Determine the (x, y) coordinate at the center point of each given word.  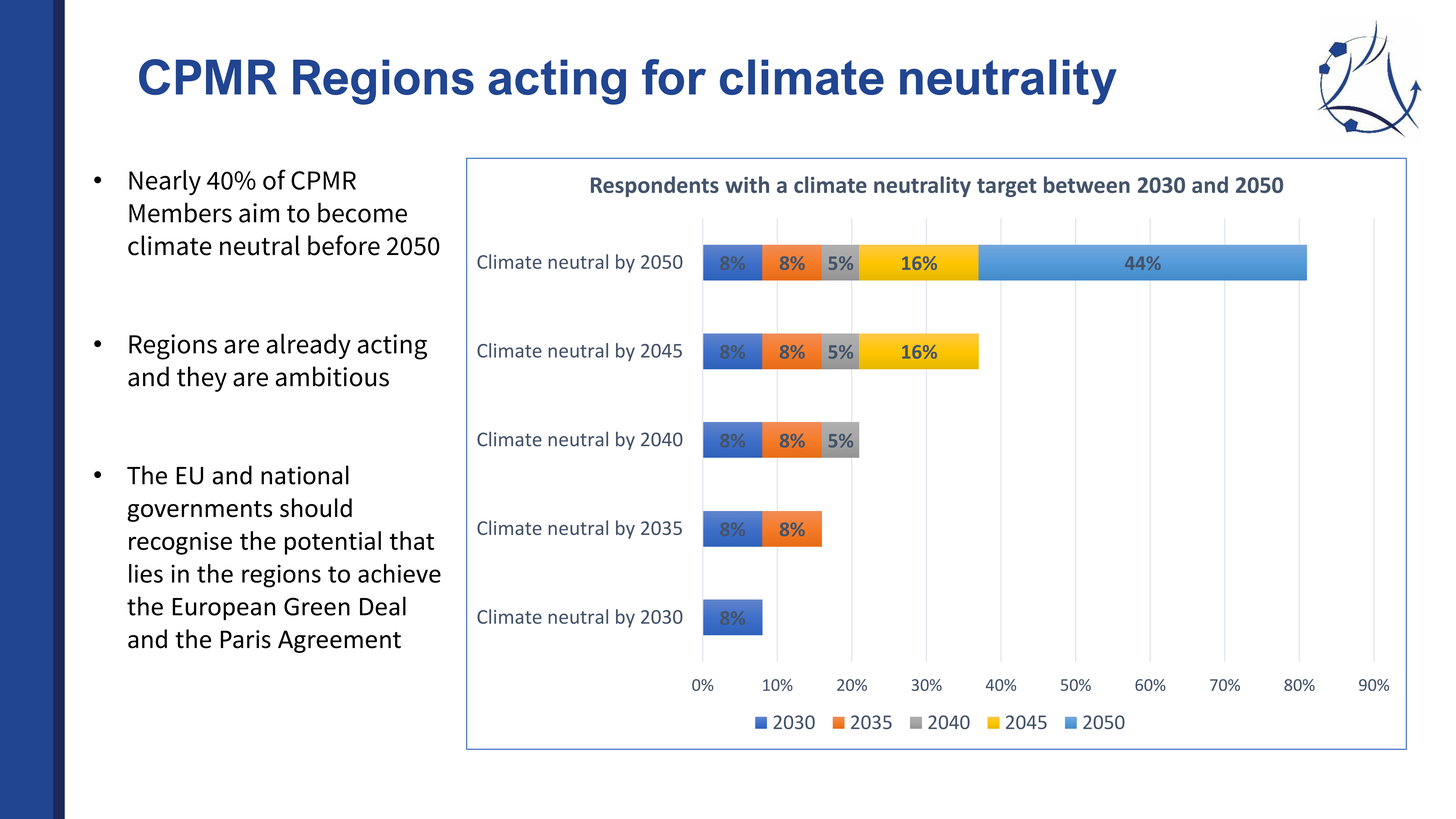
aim (259, 213)
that (412, 540)
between (1087, 184)
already (309, 346)
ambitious (332, 376)
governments (199, 511)
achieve (399, 573)
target (1007, 187)
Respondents (655, 186)
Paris (246, 639)
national (305, 475)
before (344, 245)
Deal (383, 606)
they (202, 379)
